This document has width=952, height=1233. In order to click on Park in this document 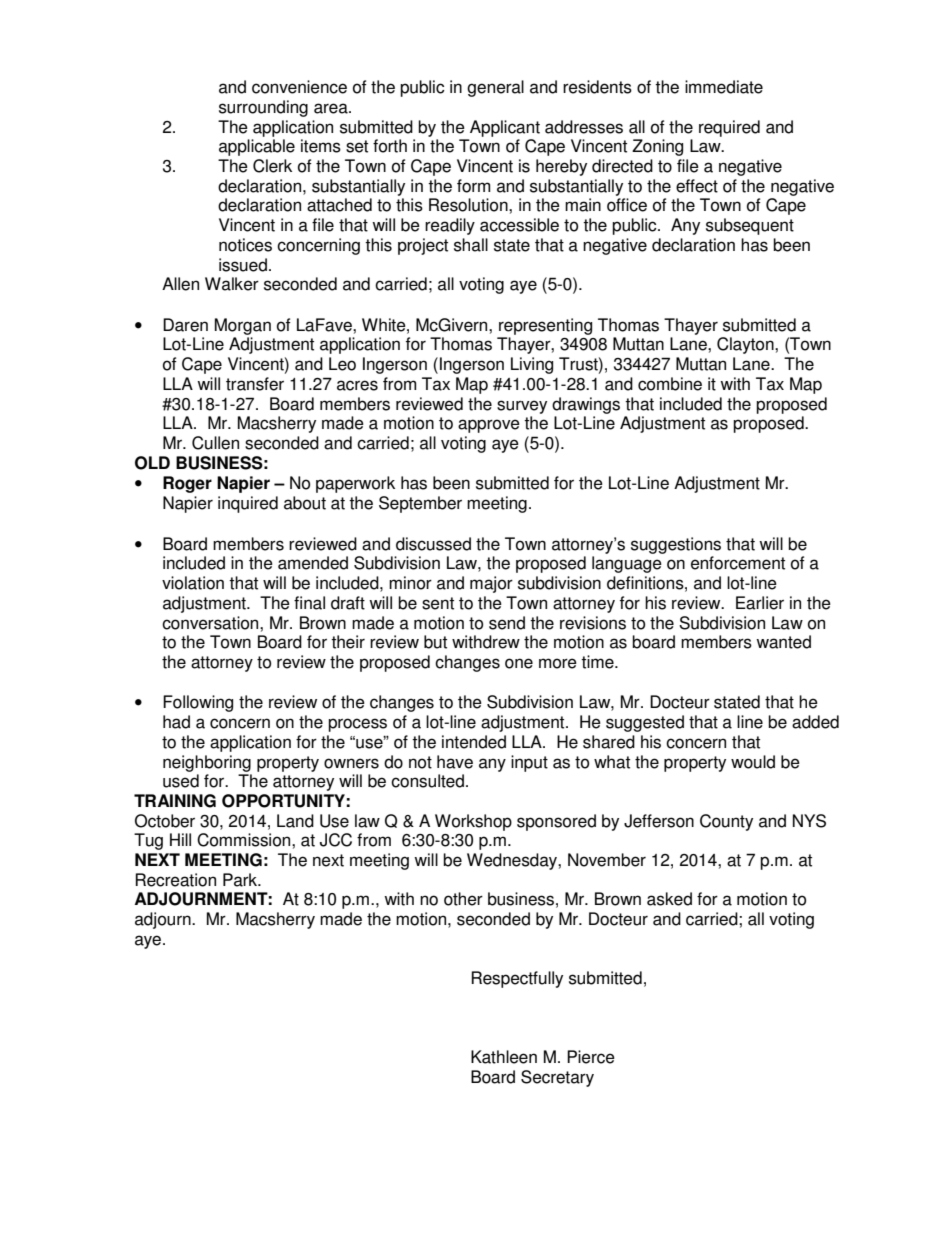, I will do `click(241, 880)`.
